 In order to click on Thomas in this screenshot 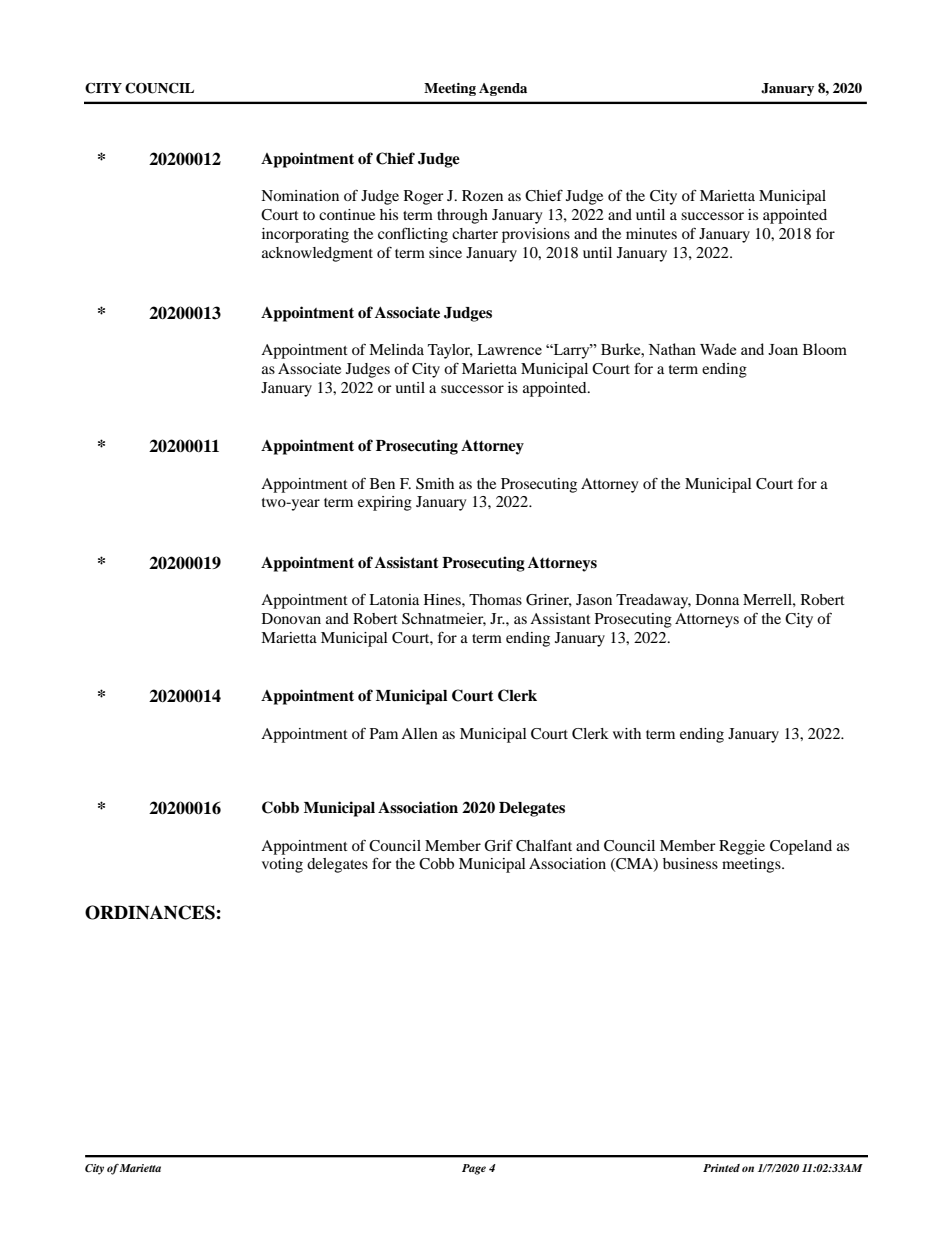, I will do `click(495, 599)`.
